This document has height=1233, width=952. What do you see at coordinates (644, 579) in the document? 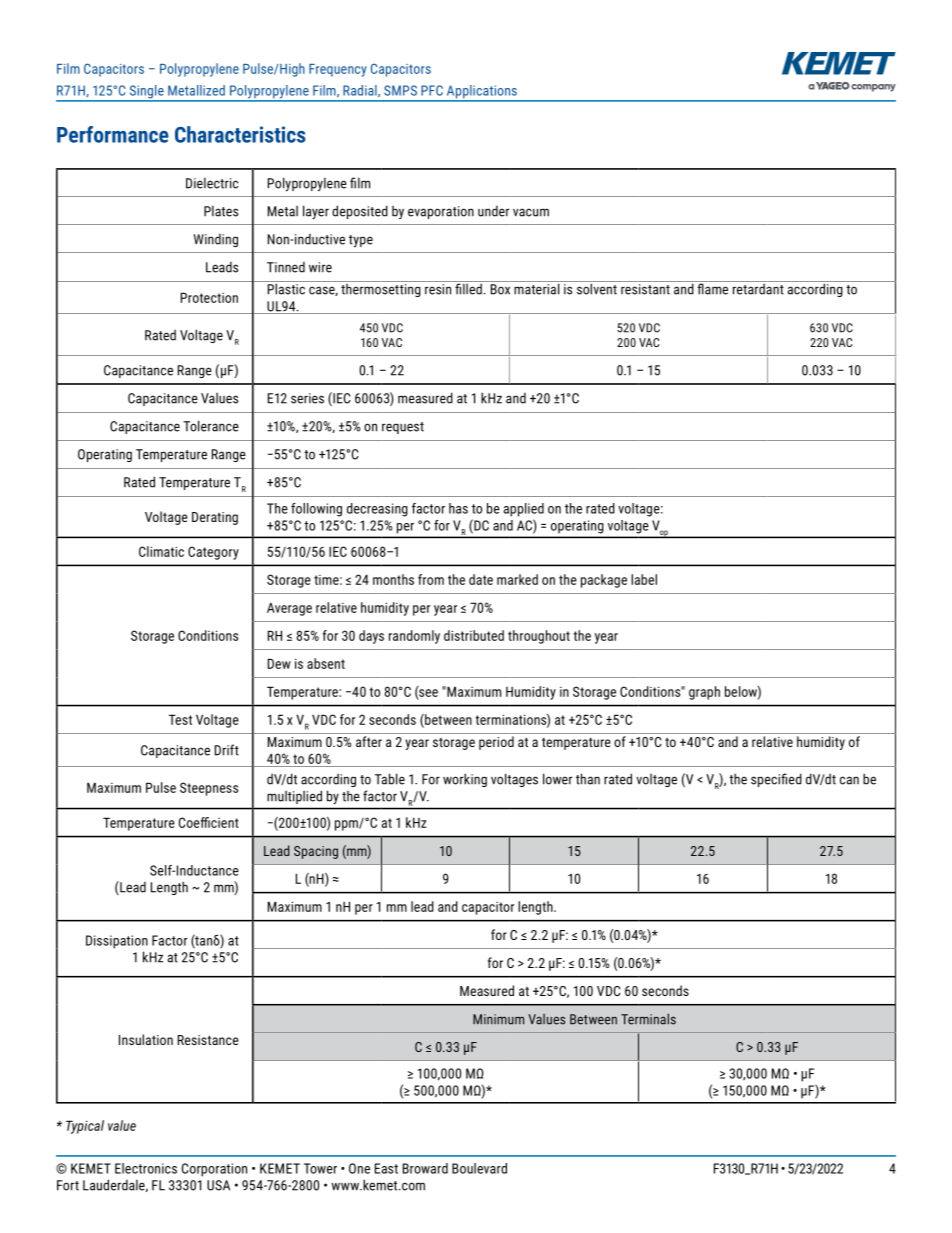
I see `label` at bounding box center [644, 579].
